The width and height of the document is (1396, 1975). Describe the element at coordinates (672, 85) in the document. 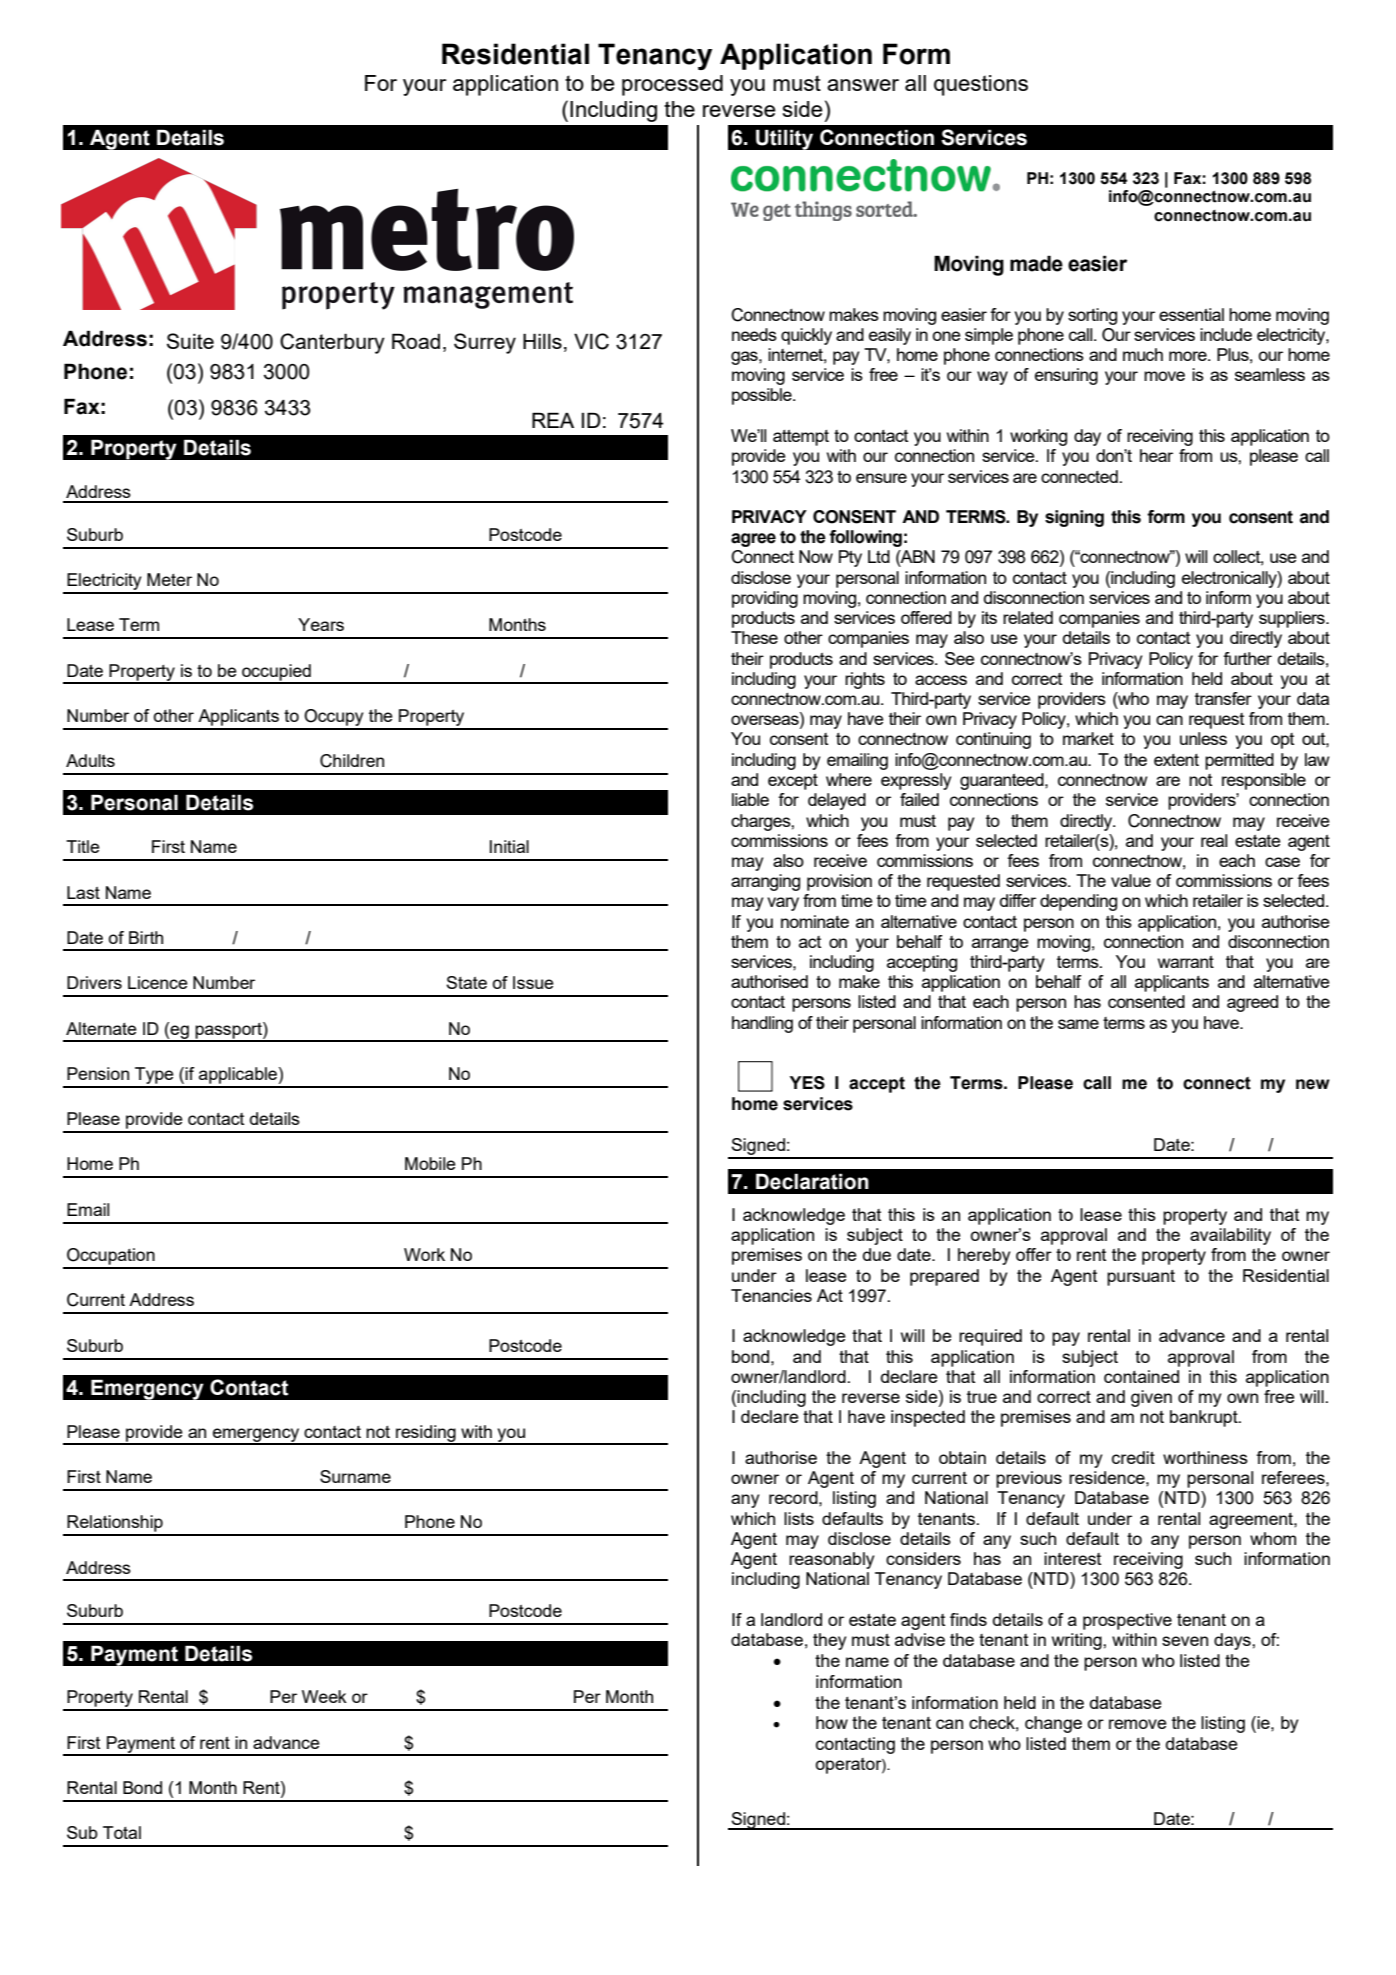

I see `processed` at that location.
